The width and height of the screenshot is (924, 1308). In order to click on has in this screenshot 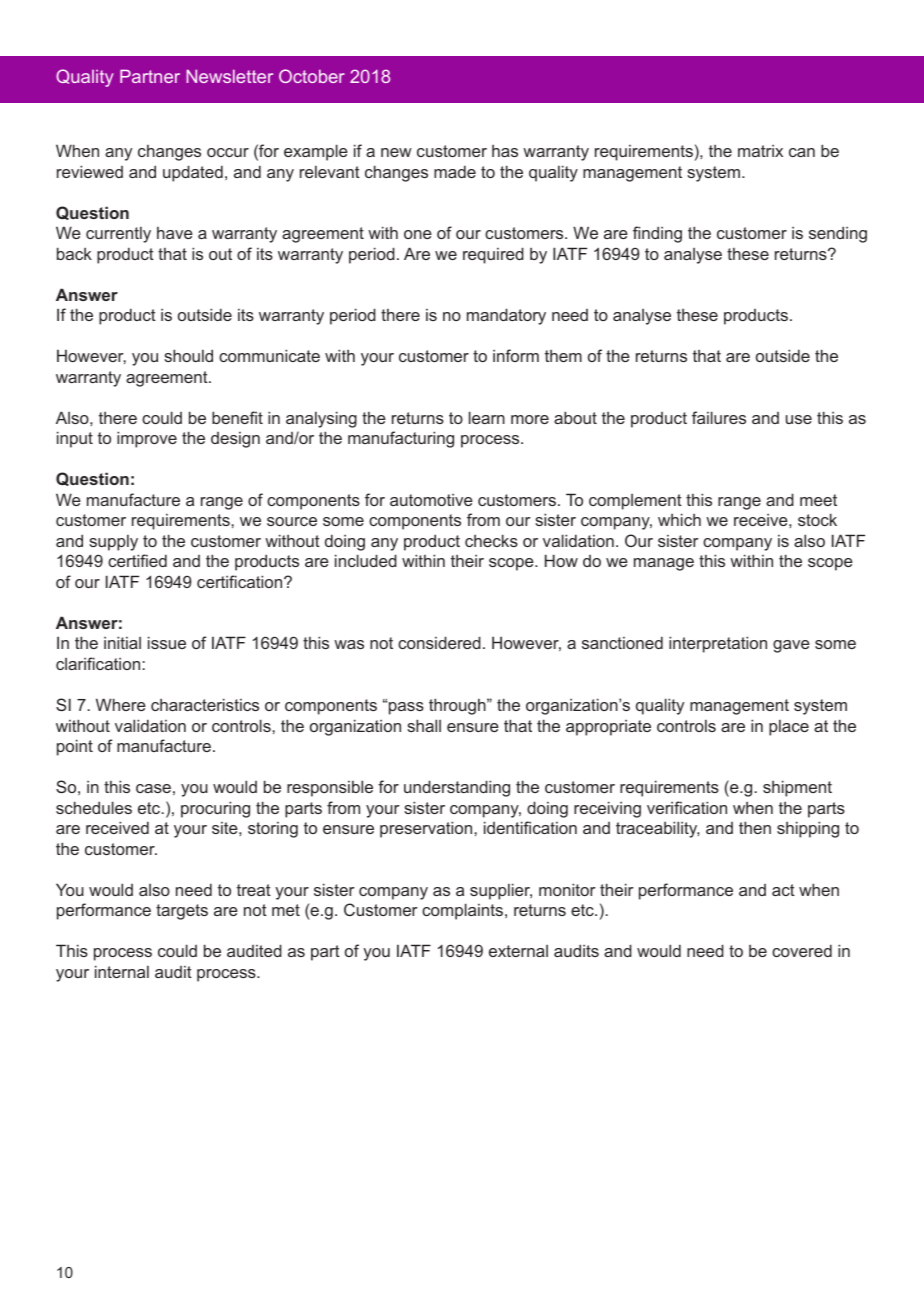, I will do `click(505, 151)`.
